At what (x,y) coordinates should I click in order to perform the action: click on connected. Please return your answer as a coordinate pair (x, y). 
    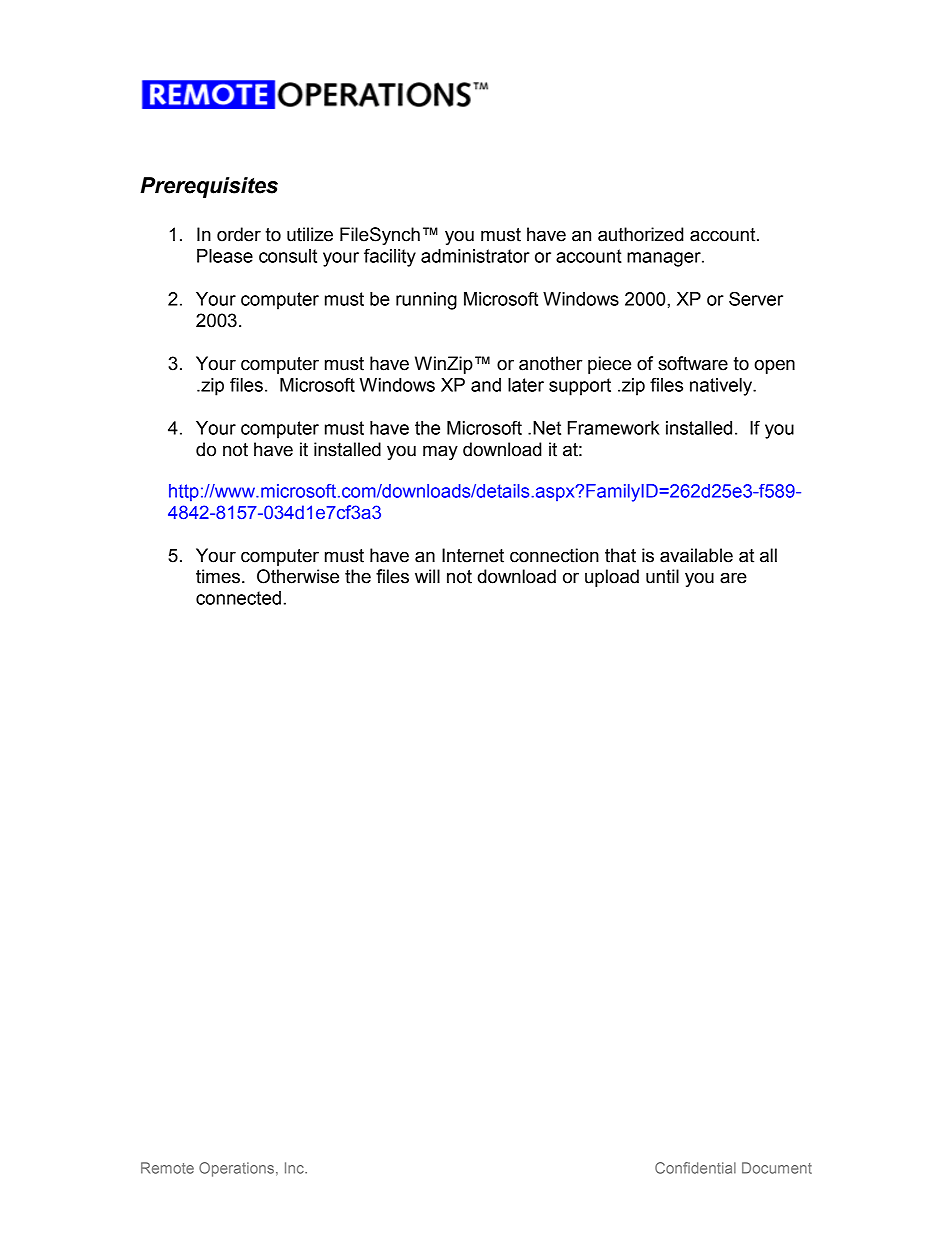
    Looking at the image, I should click on (238, 598).
